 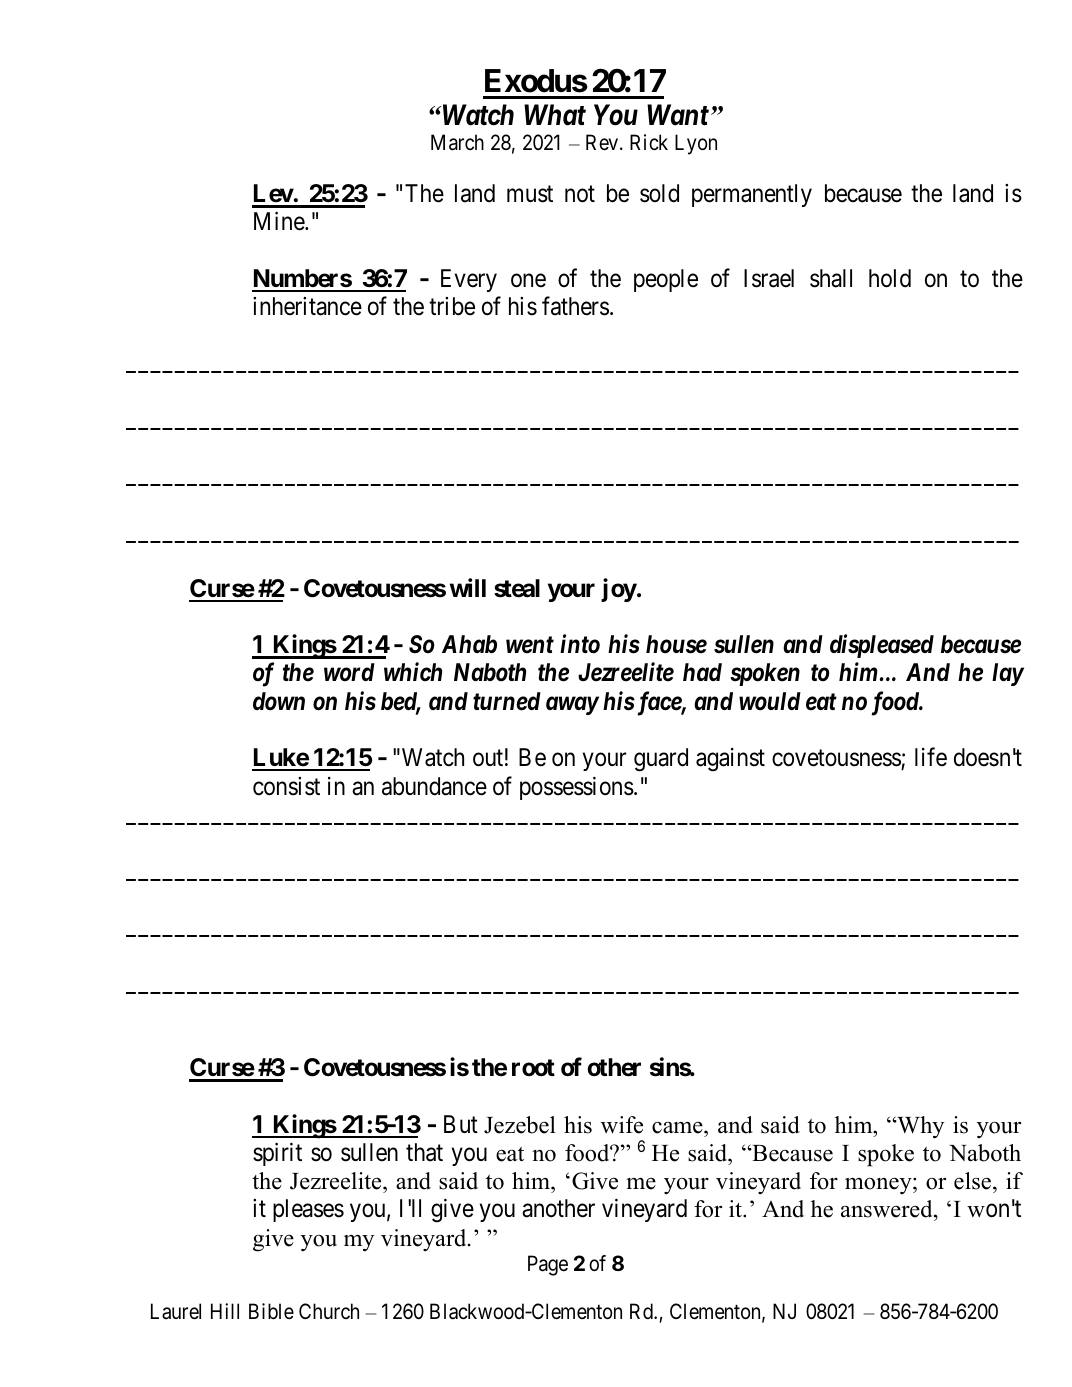 I want to click on word, so click(x=349, y=672).
